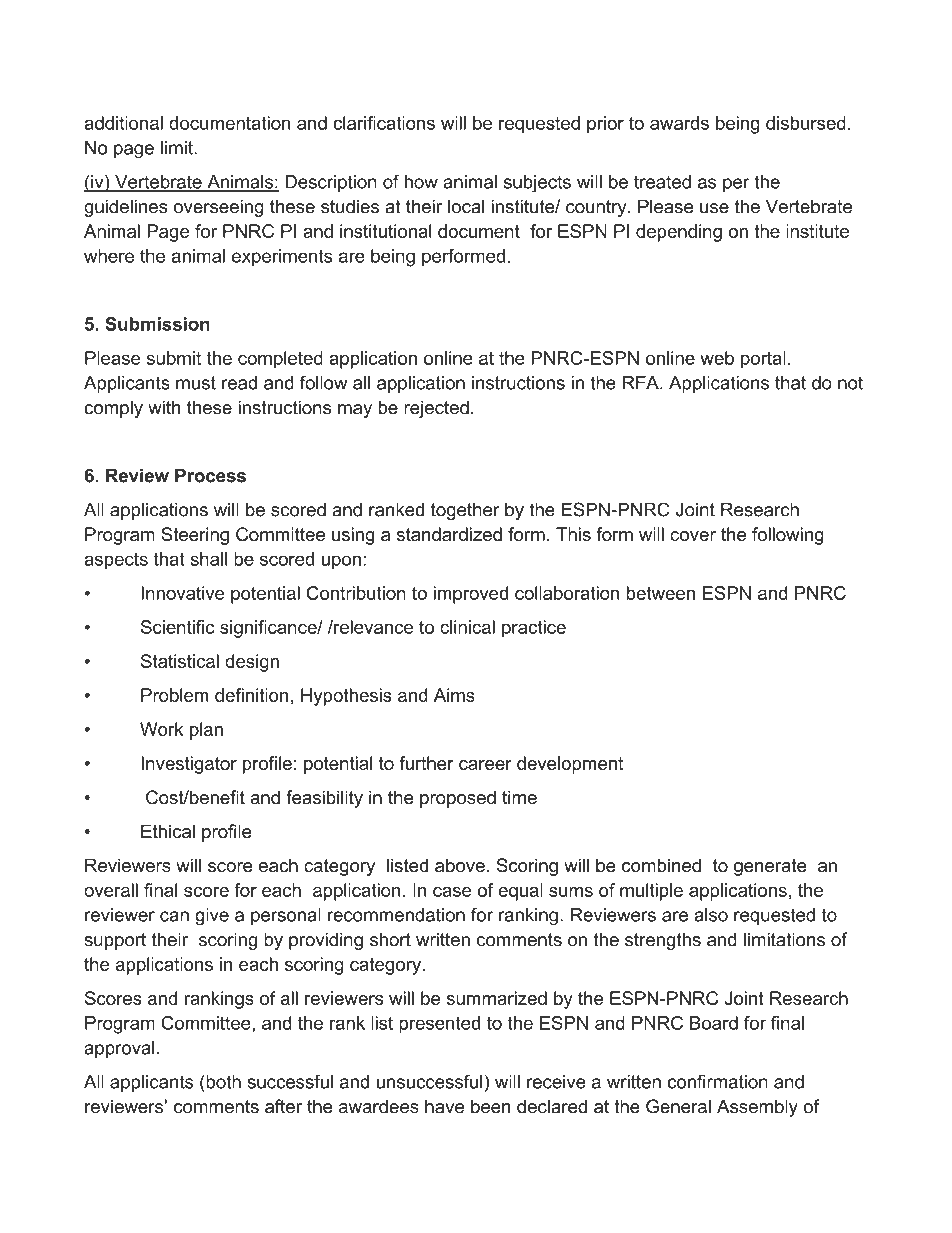 The height and width of the screenshot is (1233, 952). I want to click on been, so click(491, 1106).
